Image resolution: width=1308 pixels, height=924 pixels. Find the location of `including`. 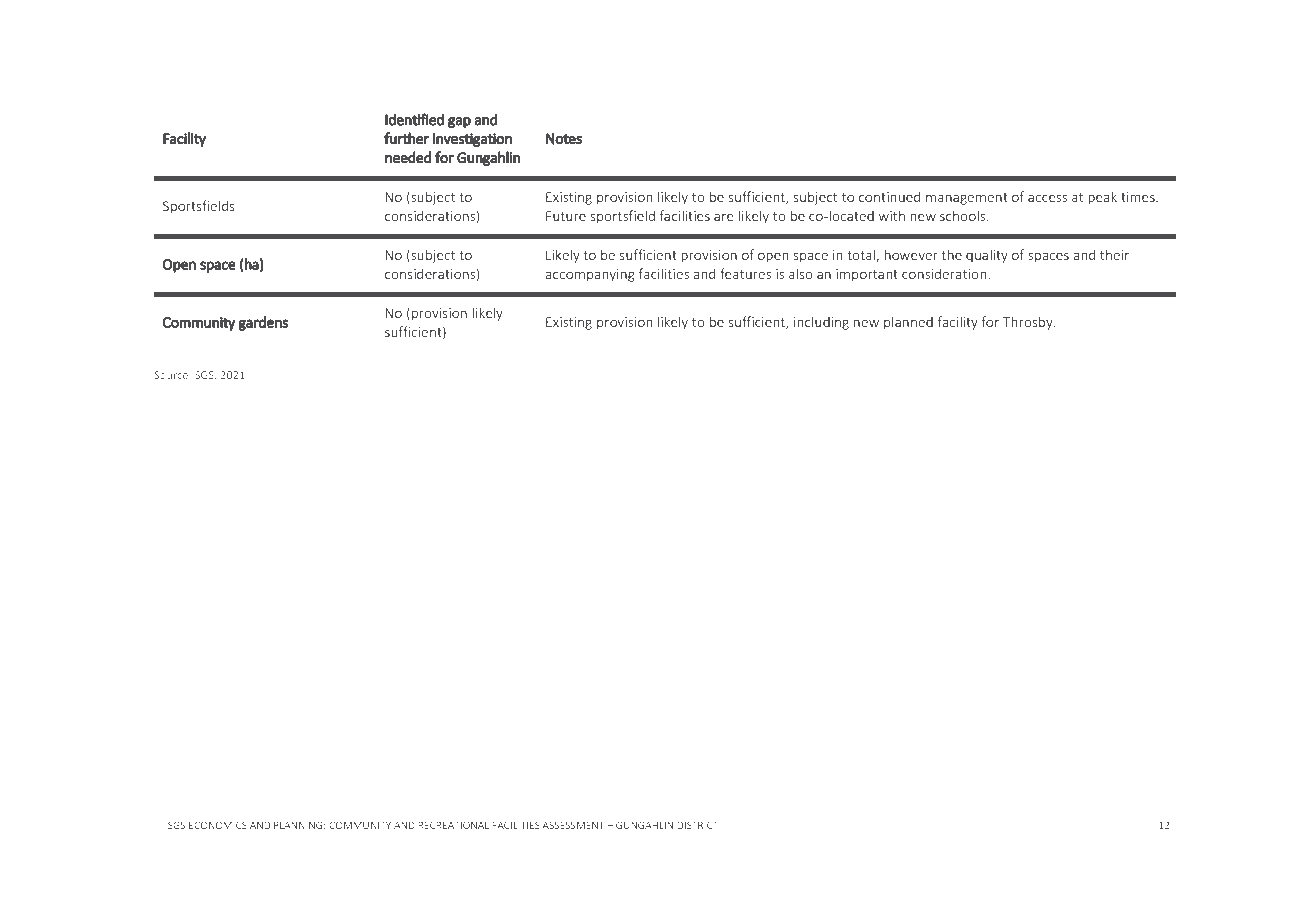

including is located at coordinates (821, 323).
